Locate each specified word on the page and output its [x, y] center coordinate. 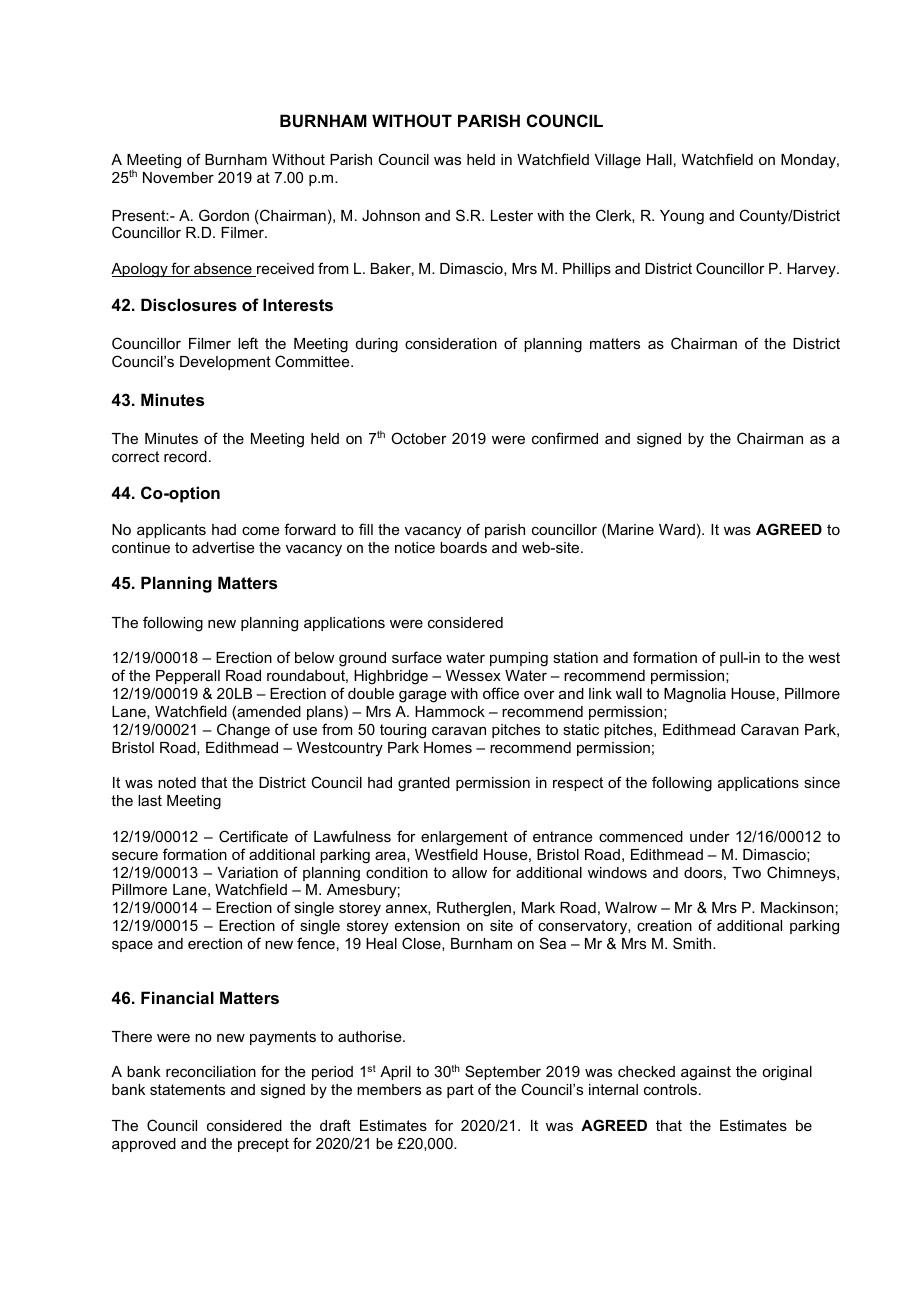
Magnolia [695, 695]
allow [469, 872]
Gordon [224, 215]
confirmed [565, 438]
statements [187, 1089]
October [419, 438]
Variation [248, 872]
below [314, 657]
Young [682, 217]
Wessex [473, 675]
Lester [512, 215]
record [185, 456]
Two [746, 872]
